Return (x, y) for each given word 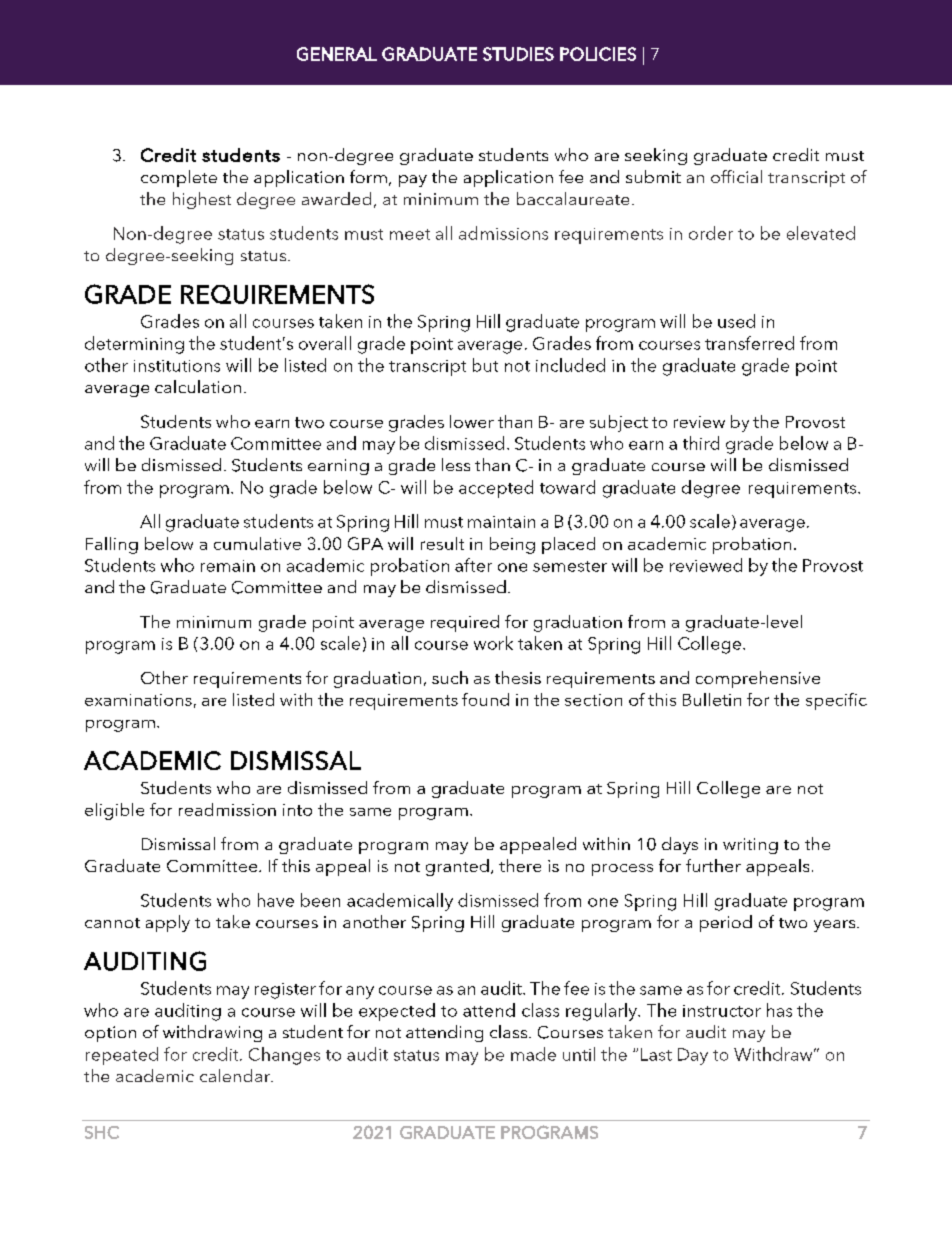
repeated (122, 1056)
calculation (198, 386)
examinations (138, 700)
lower (472, 421)
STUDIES (518, 54)
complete (179, 178)
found (485, 699)
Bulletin (712, 699)
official (736, 176)
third (701, 443)
